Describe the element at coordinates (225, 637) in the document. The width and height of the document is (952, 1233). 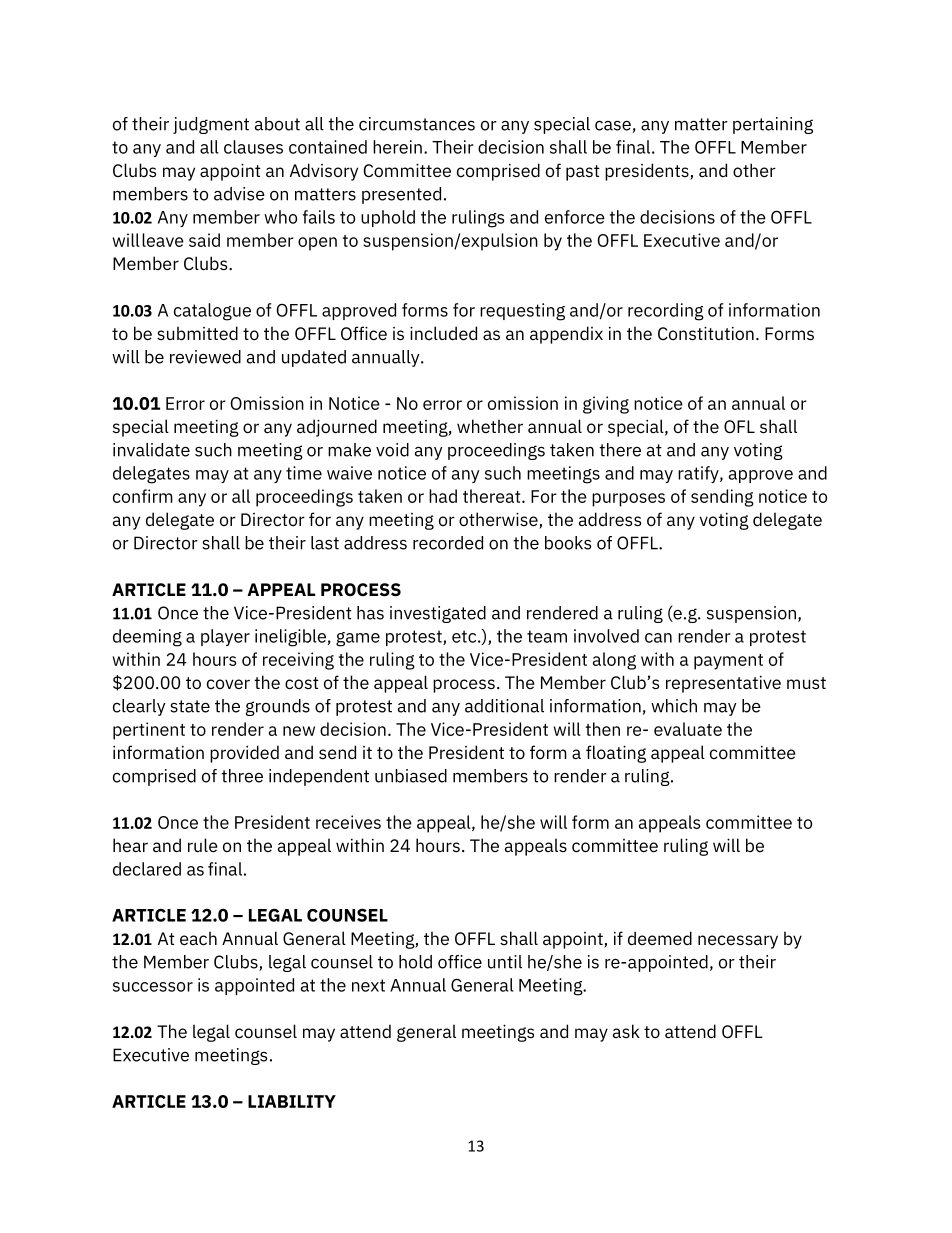
I see `player` at that location.
